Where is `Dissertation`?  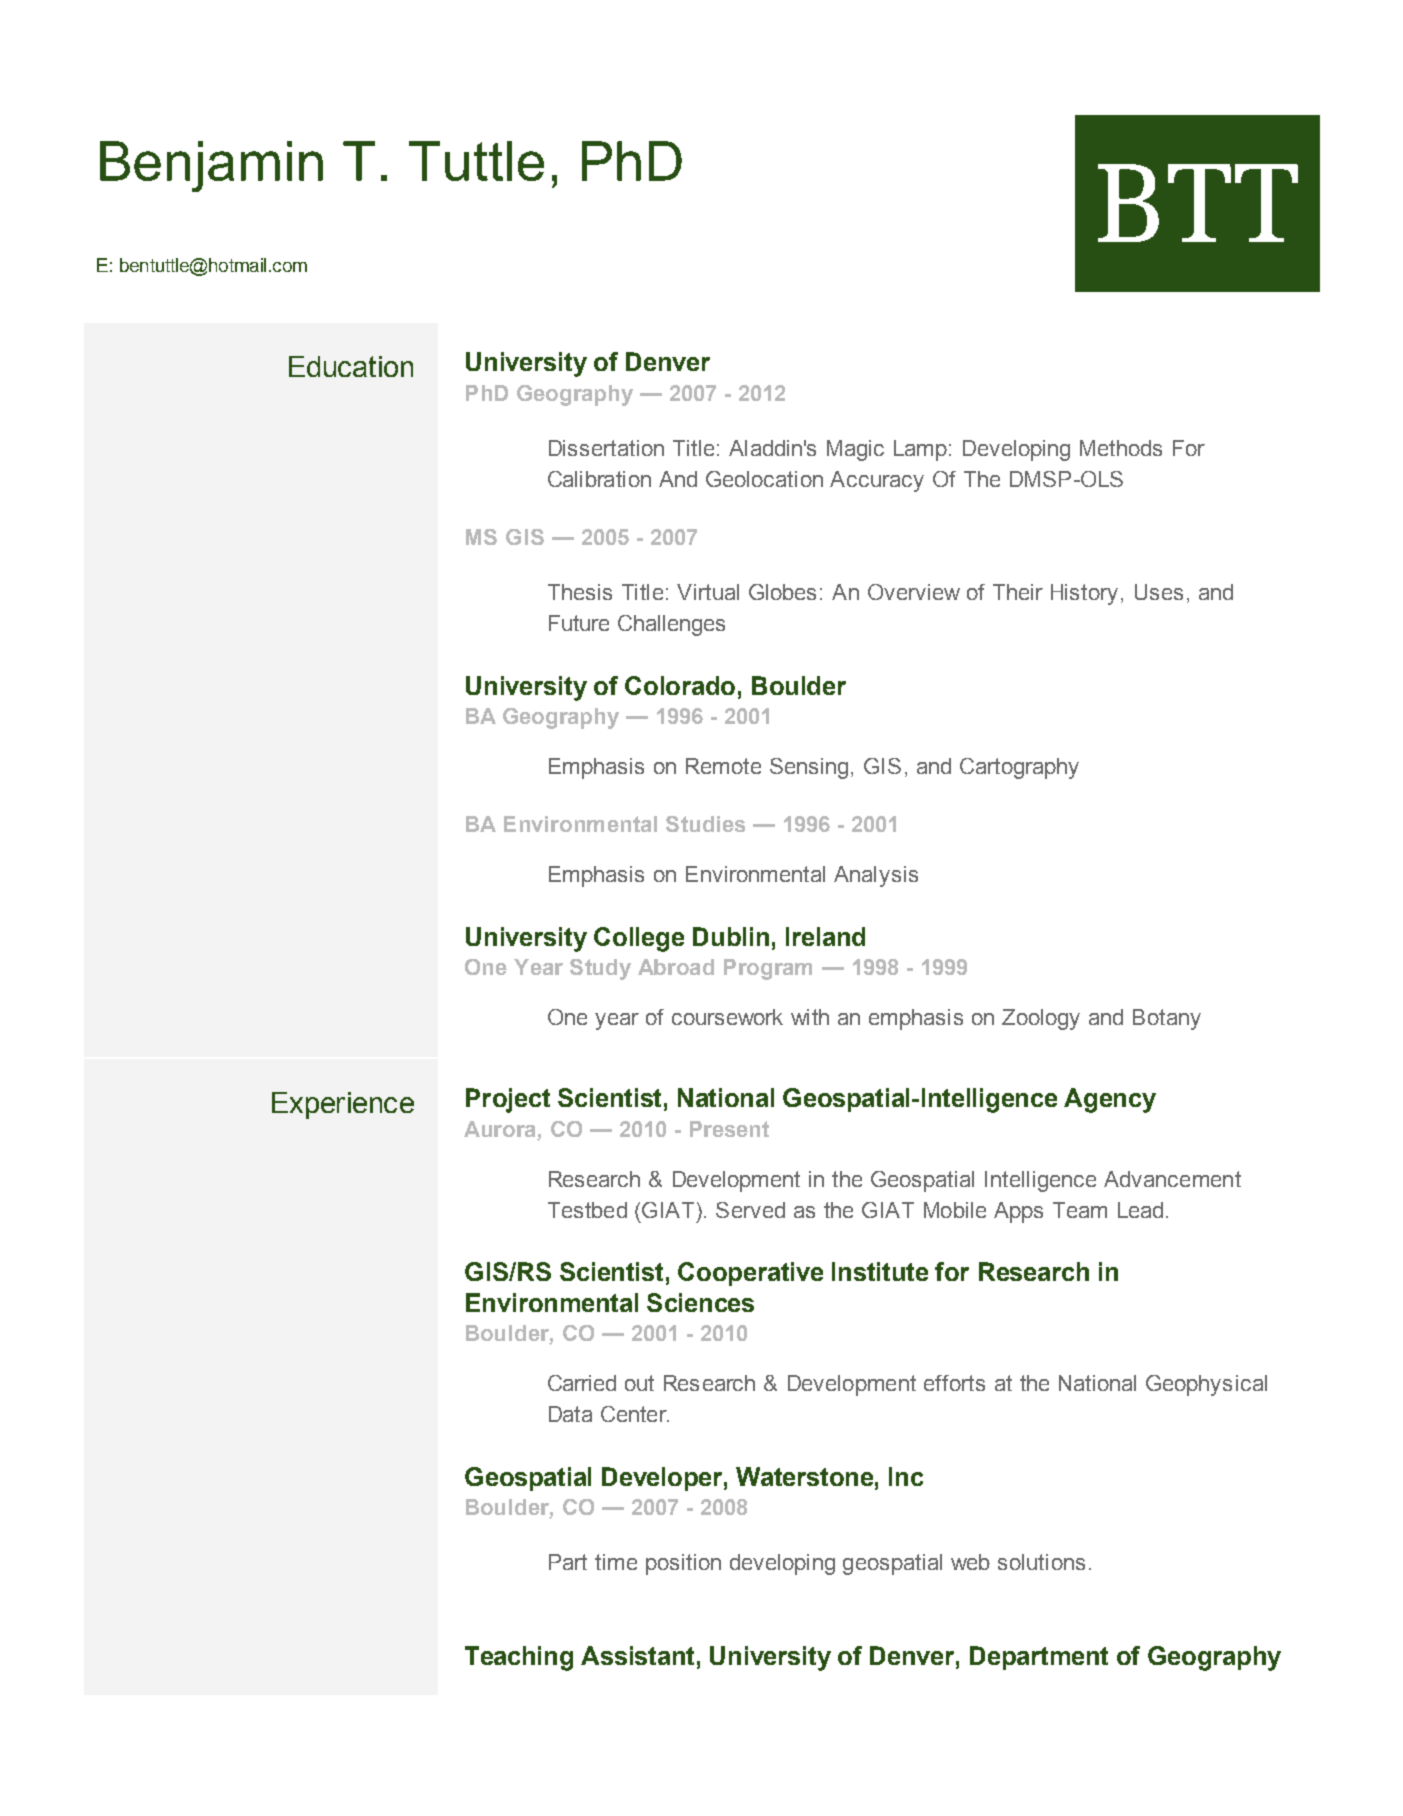
Dissertation is located at coordinates (606, 448).
